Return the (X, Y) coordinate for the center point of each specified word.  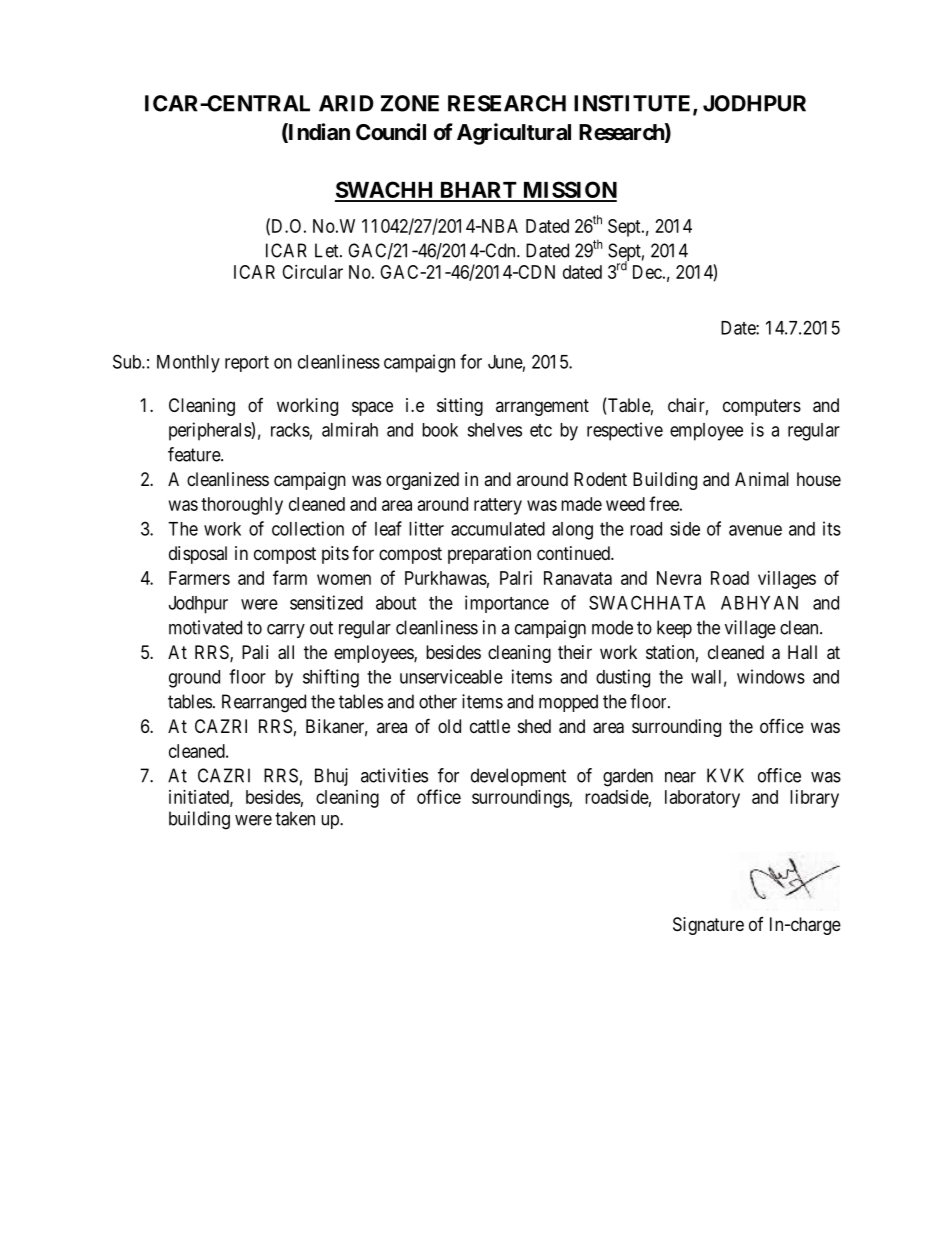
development (518, 777)
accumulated (498, 529)
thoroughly (242, 506)
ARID (346, 103)
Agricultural (514, 134)
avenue (755, 530)
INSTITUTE (634, 104)
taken (295, 818)
